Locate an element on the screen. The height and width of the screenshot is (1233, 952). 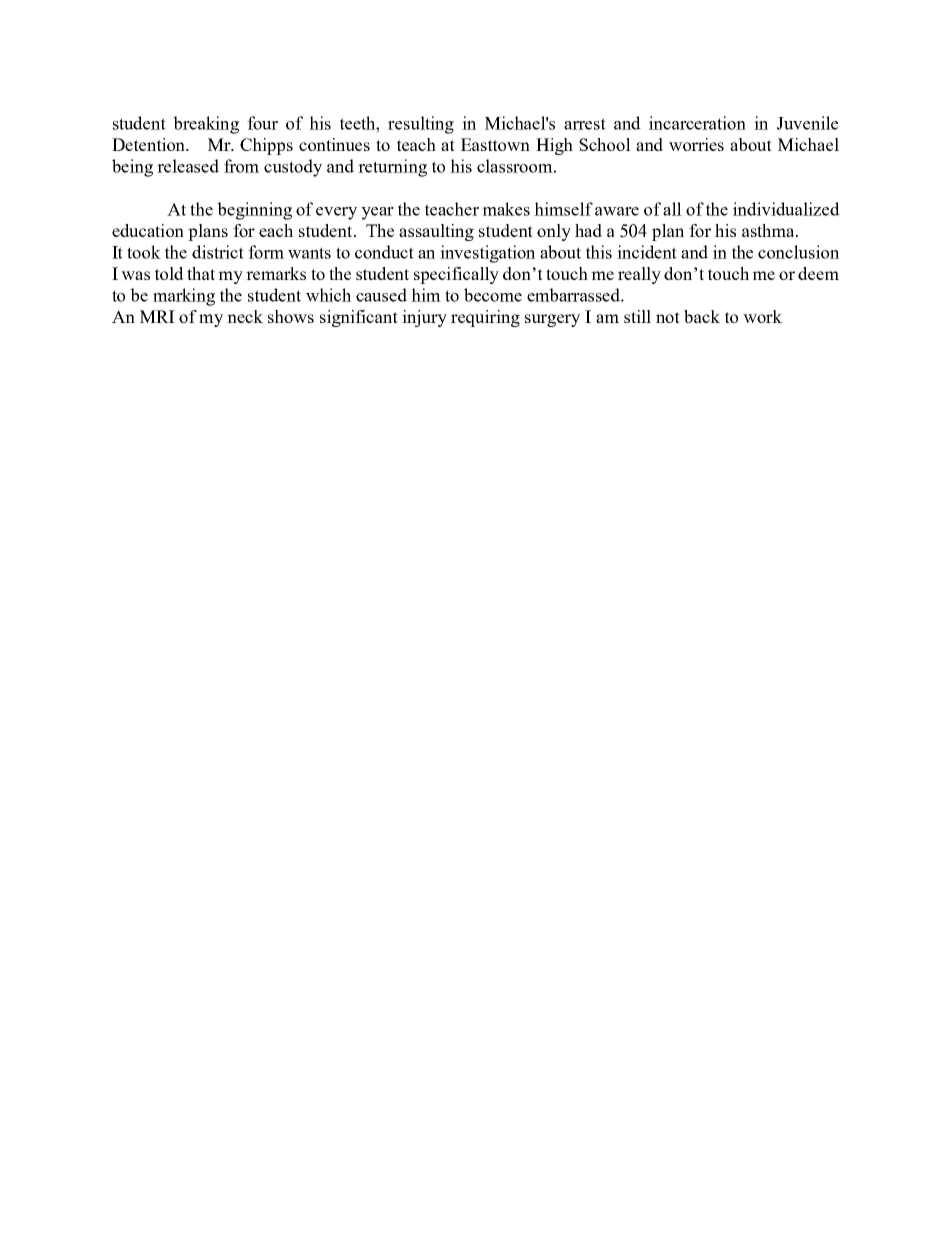
returning is located at coordinates (392, 168).
